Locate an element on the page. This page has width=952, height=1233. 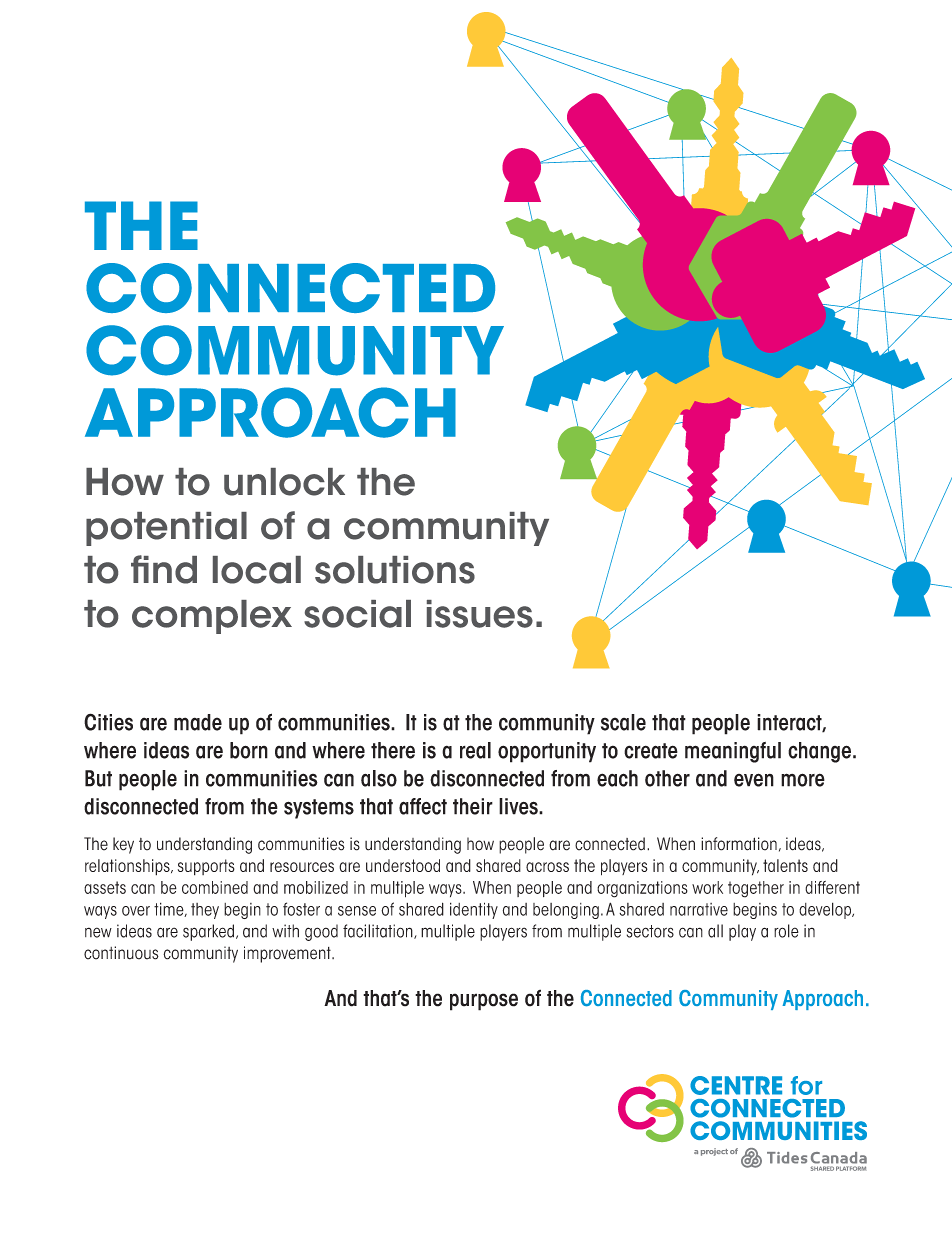
real is located at coordinates (475, 750).
